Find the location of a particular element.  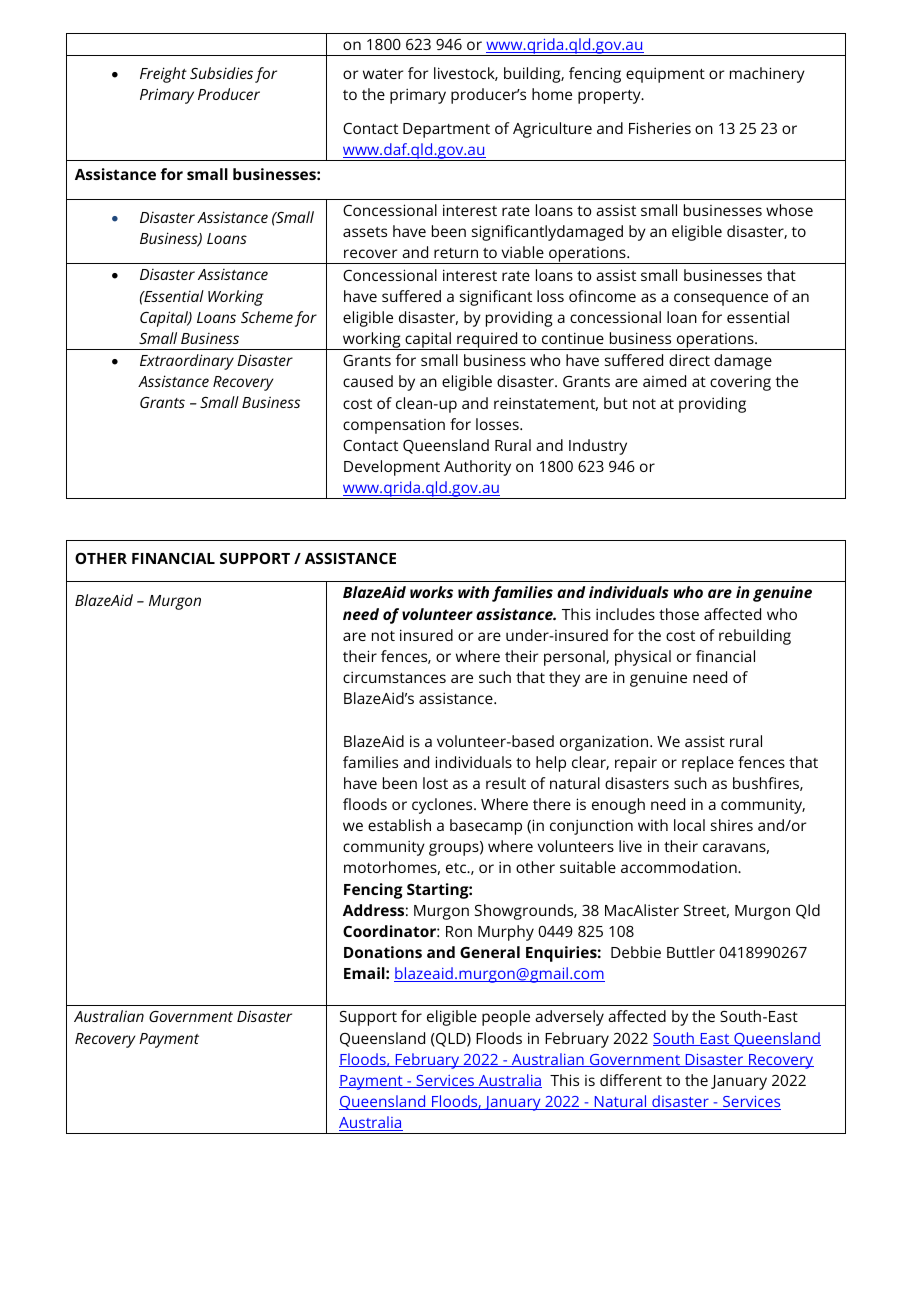

local is located at coordinates (689, 825).
